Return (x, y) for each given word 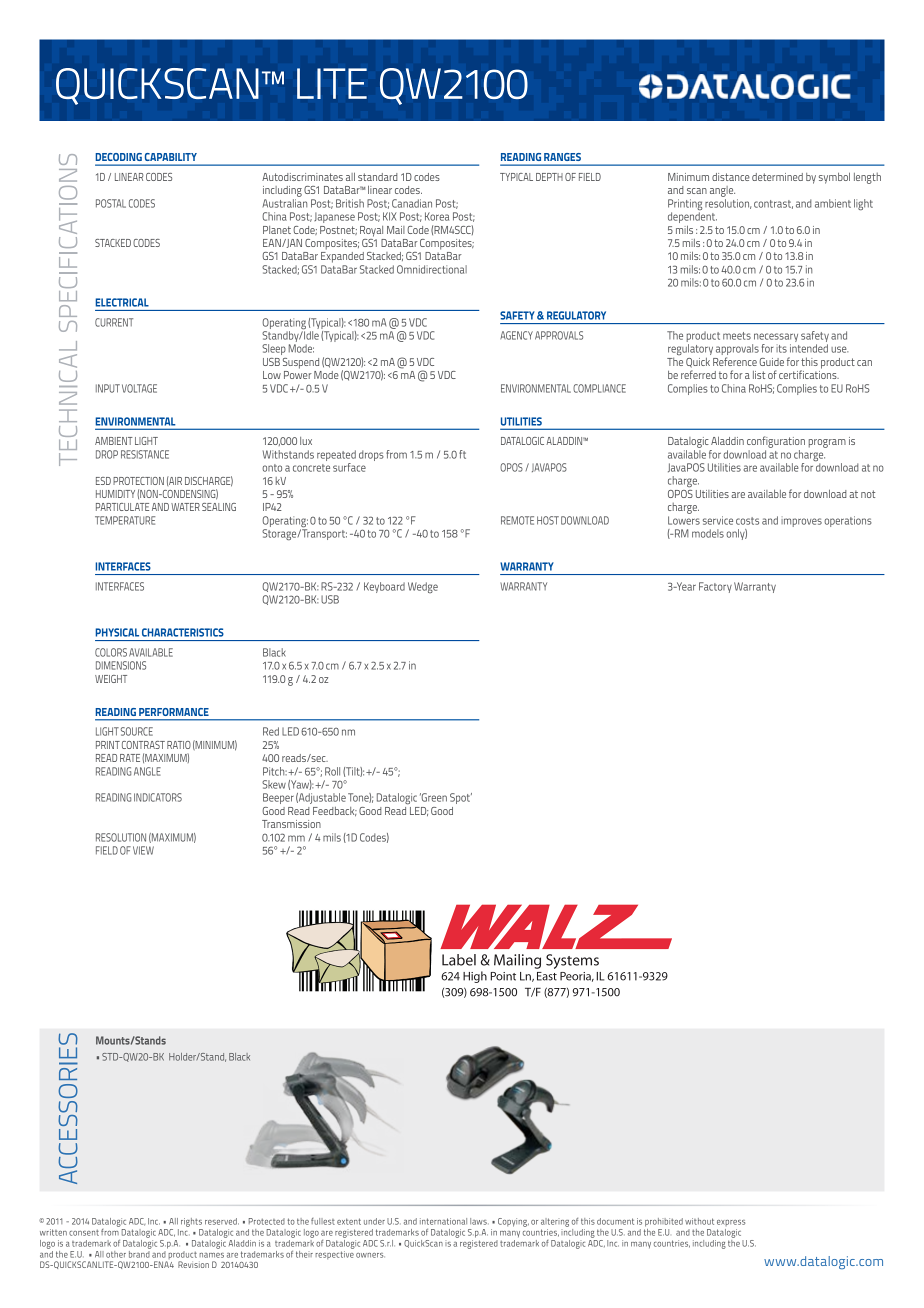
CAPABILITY (171, 157)
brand (140, 1253)
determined (777, 177)
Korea (437, 216)
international (443, 1221)
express (731, 1223)
